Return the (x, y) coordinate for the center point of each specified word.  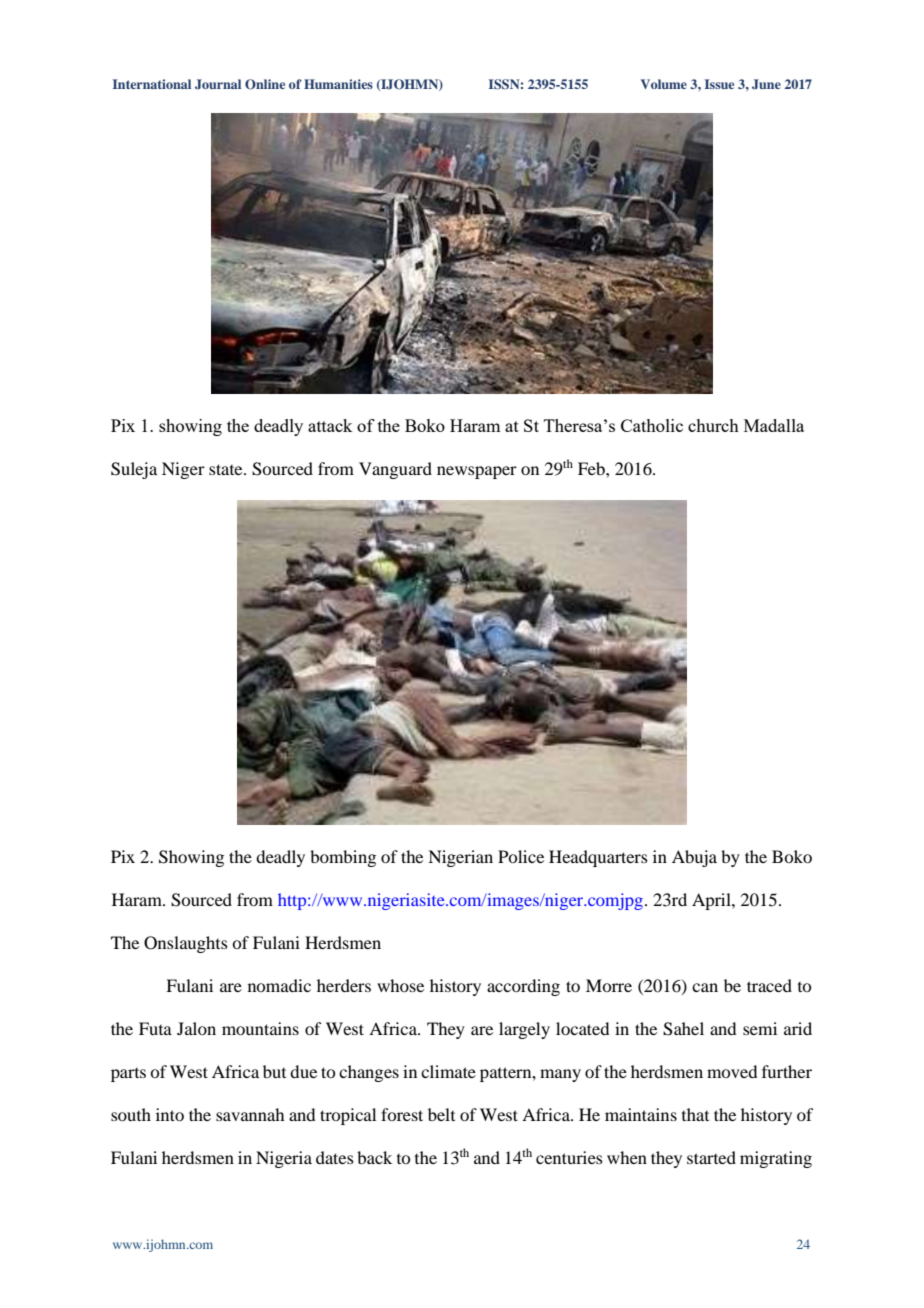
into (170, 1114)
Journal (218, 84)
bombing (343, 858)
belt (441, 1114)
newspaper (477, 472)
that (695, 1114)
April (712, 901)
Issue (719, 84)
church (713, 425)
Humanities (338, 84)
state (227, 469)
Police (521, 856)
